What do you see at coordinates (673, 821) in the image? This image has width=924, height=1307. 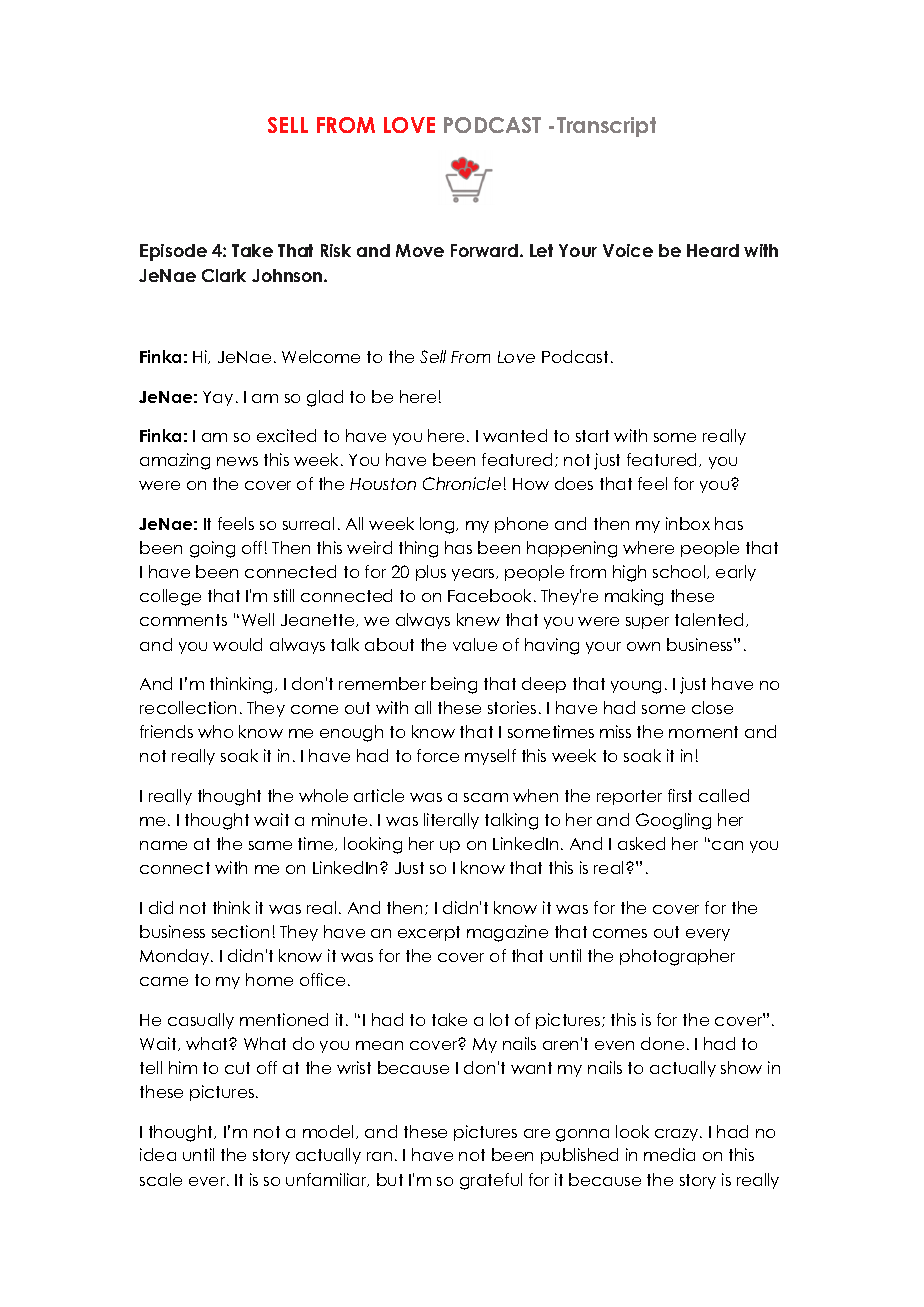 I see `Googling` at bounding box center [673, 821].
